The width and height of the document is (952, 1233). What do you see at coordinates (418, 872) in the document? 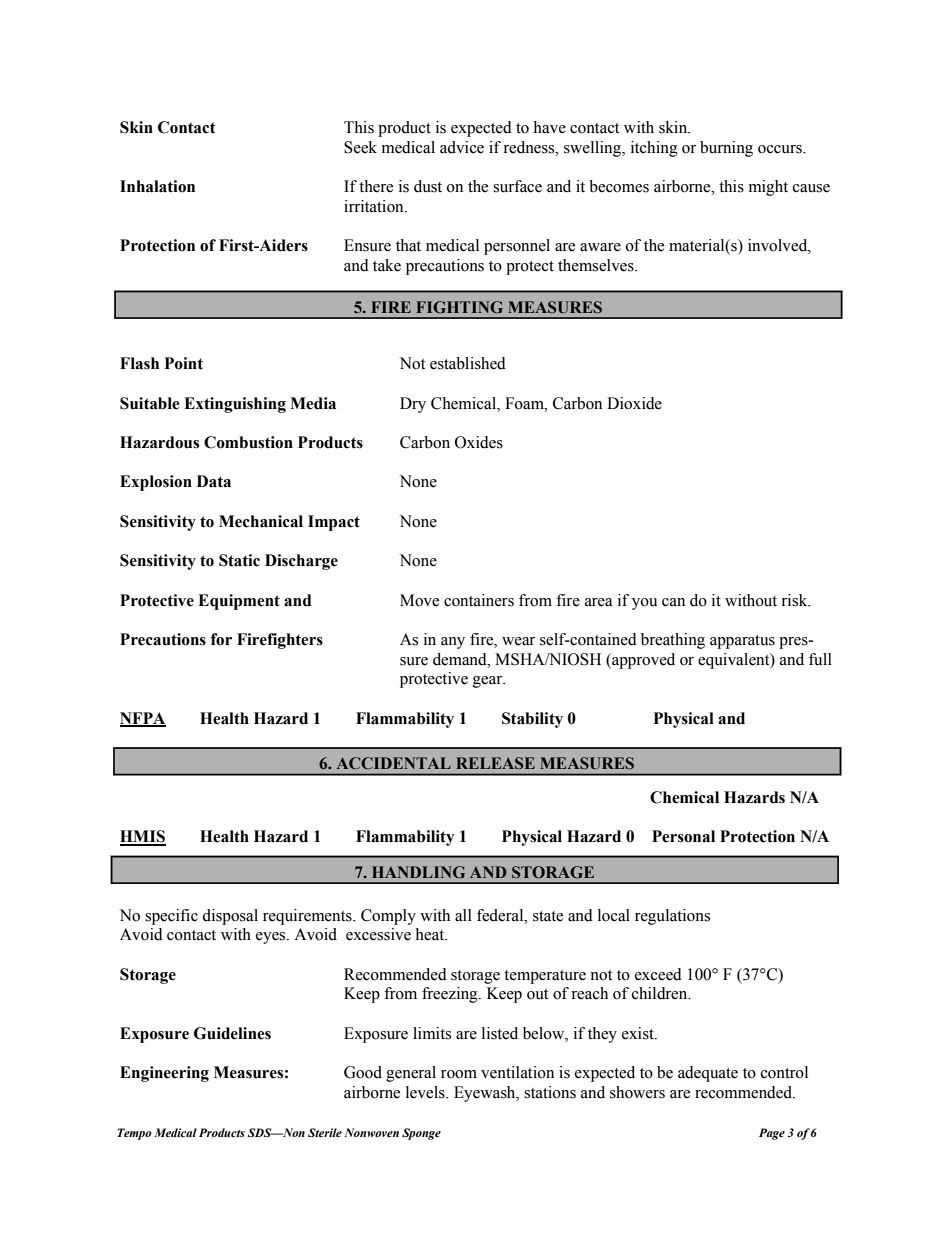
I see `HANDLING` at bounding box center [418, 872].
